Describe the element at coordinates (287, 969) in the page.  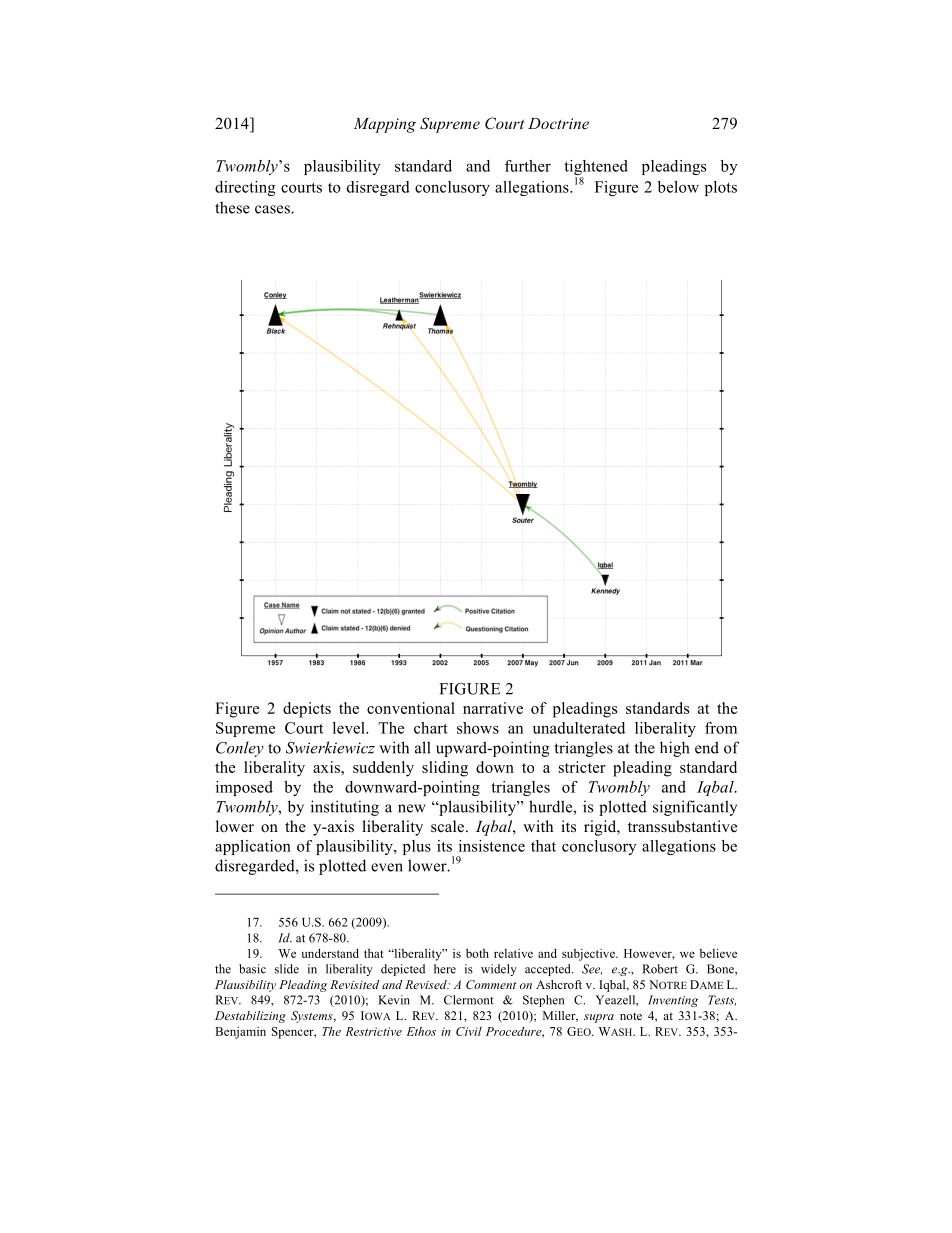
I see `slide` at that location.
